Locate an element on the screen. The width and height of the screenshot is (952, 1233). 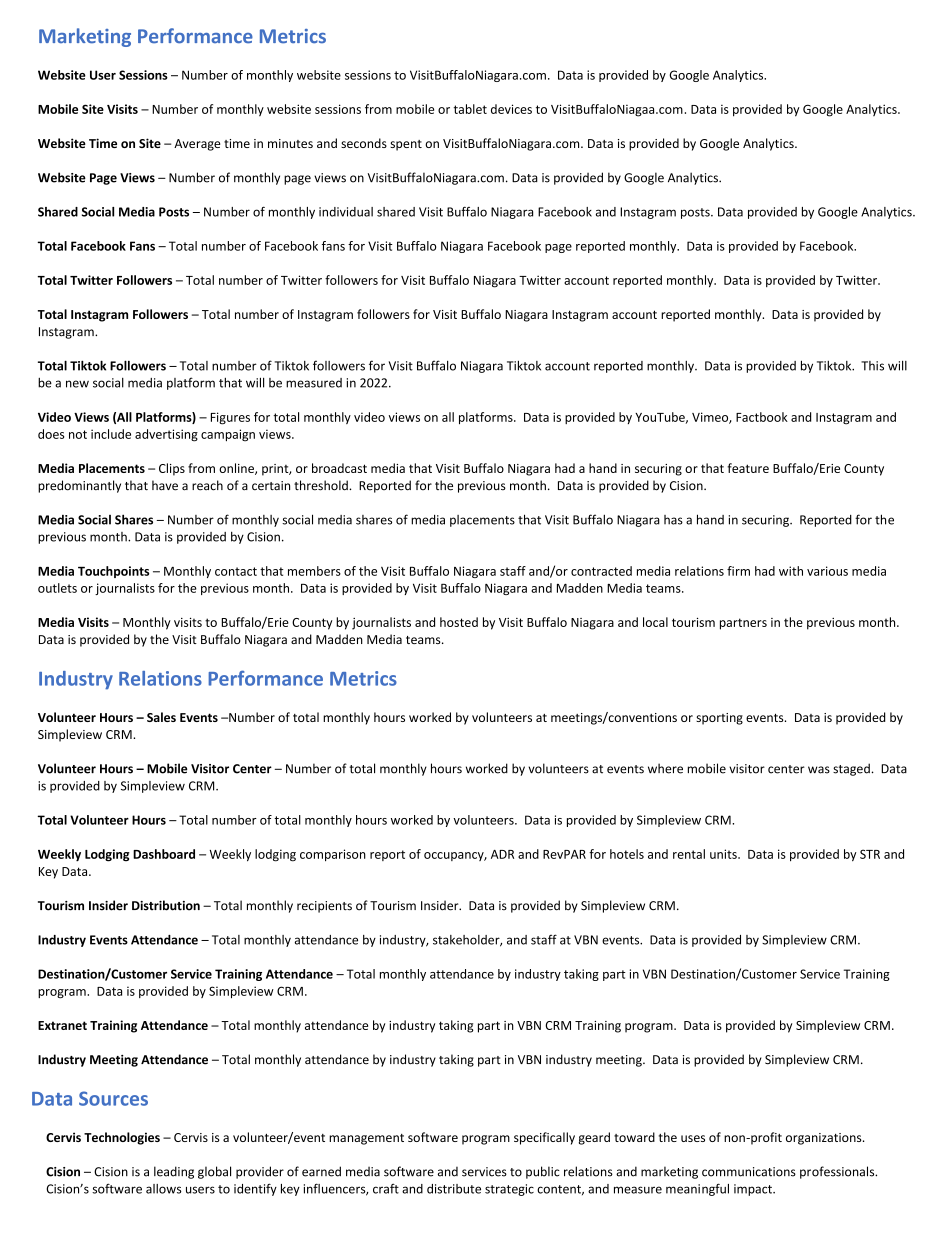
spent is located at coordinates (406, 145).
